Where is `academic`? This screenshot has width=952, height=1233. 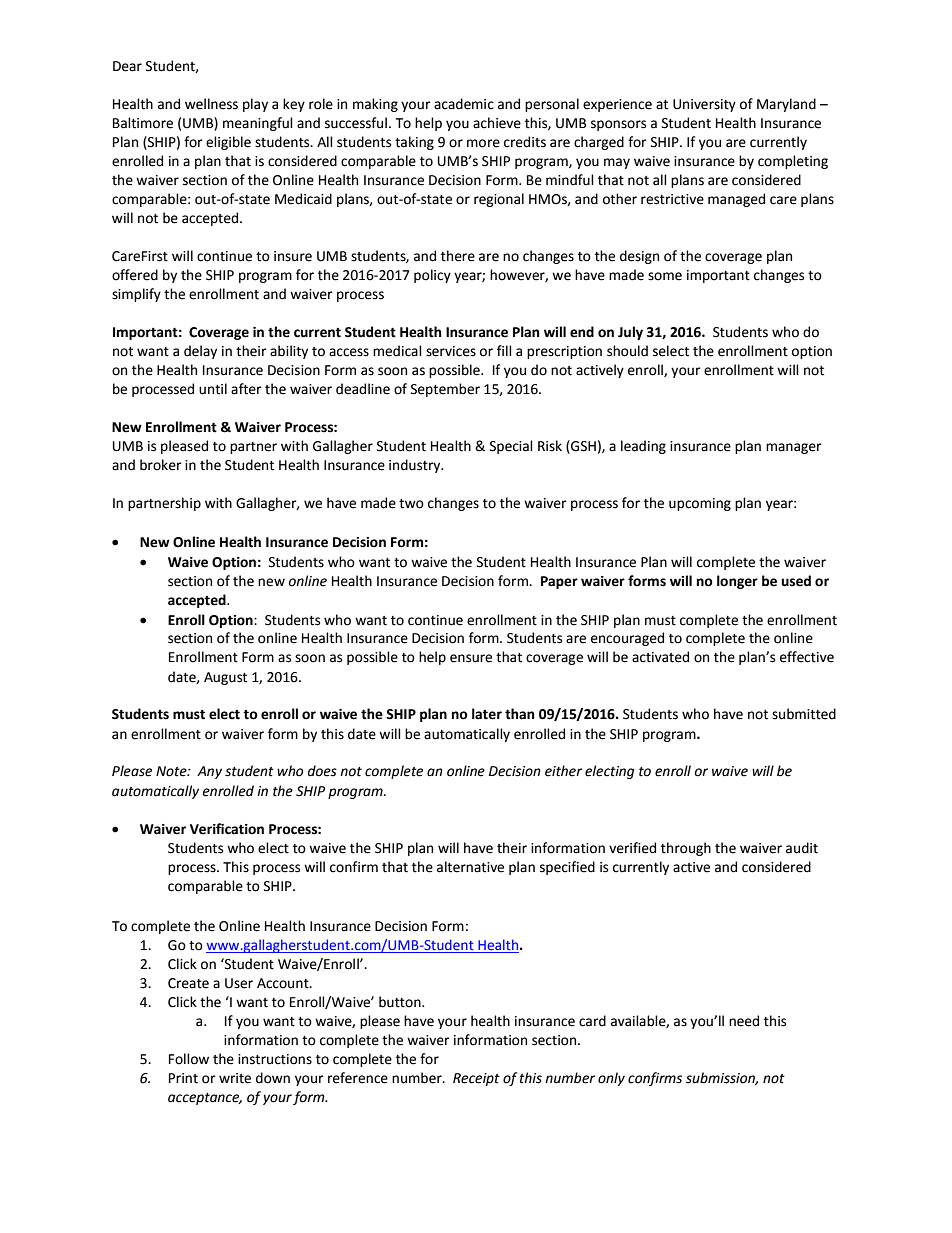
academic is located at coordinates (464, 104).
